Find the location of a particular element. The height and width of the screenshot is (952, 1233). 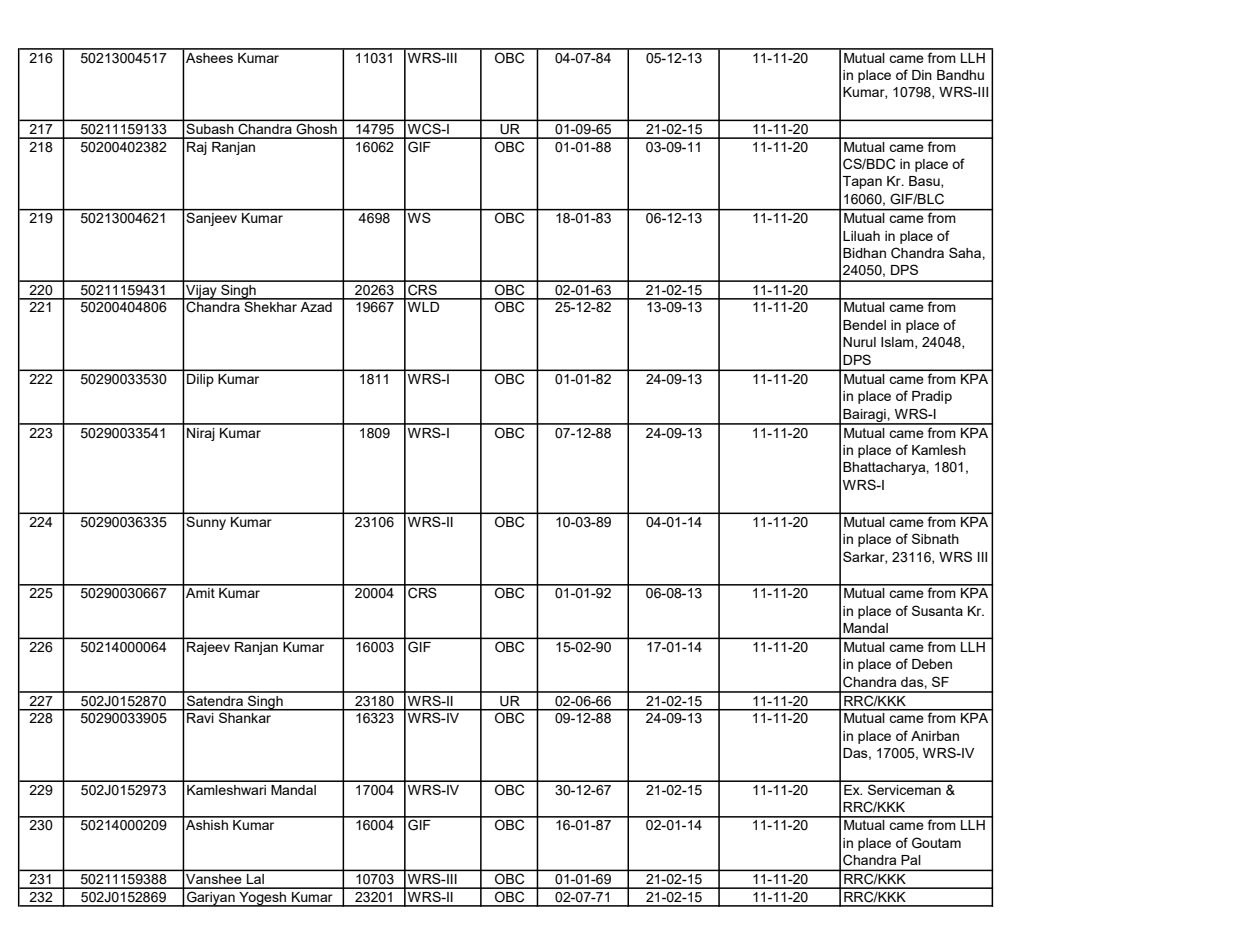

Islam is located at coordinates (898, 343).
